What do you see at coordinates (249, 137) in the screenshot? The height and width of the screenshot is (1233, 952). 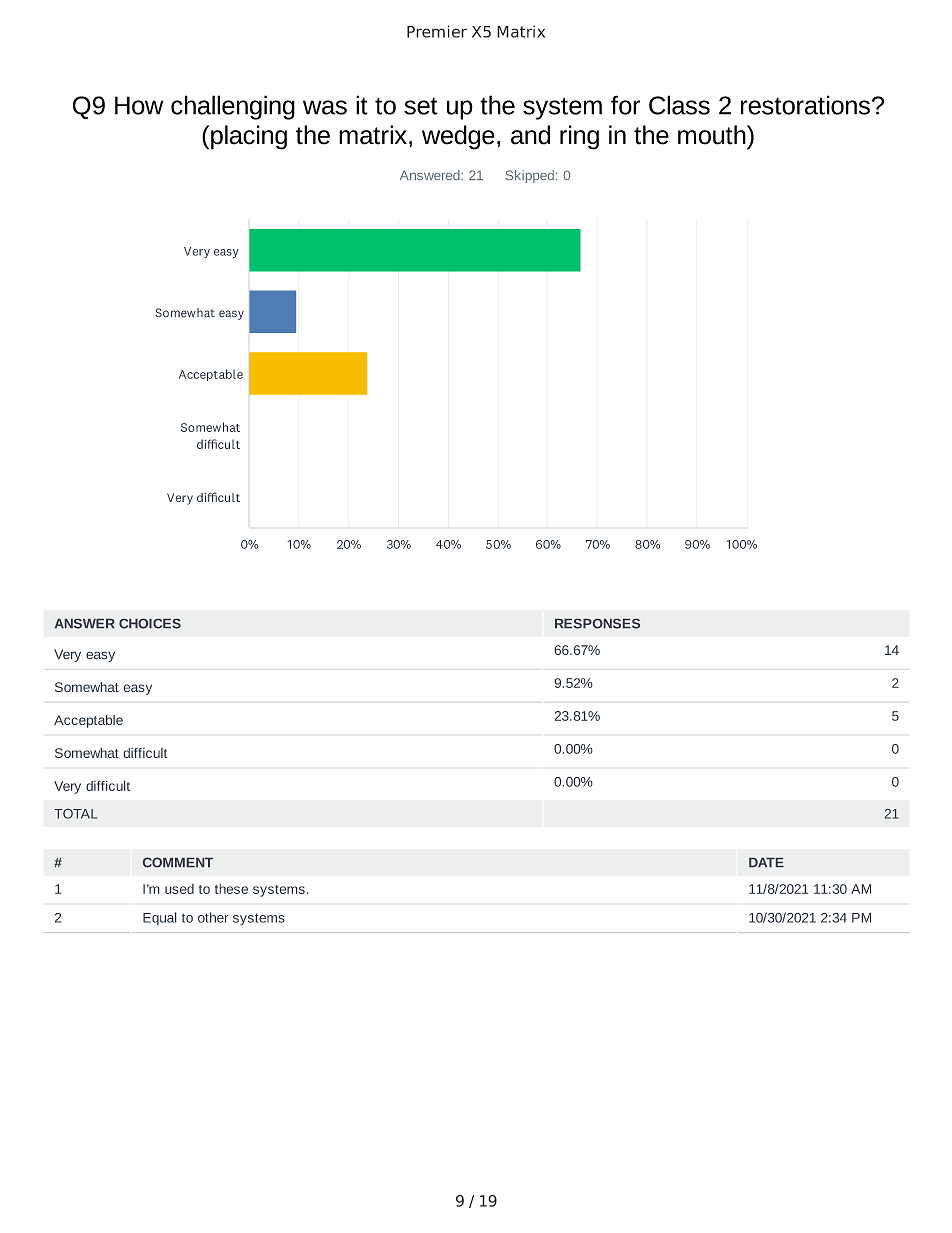 I see `placing` at bounding box center [249, 137].
